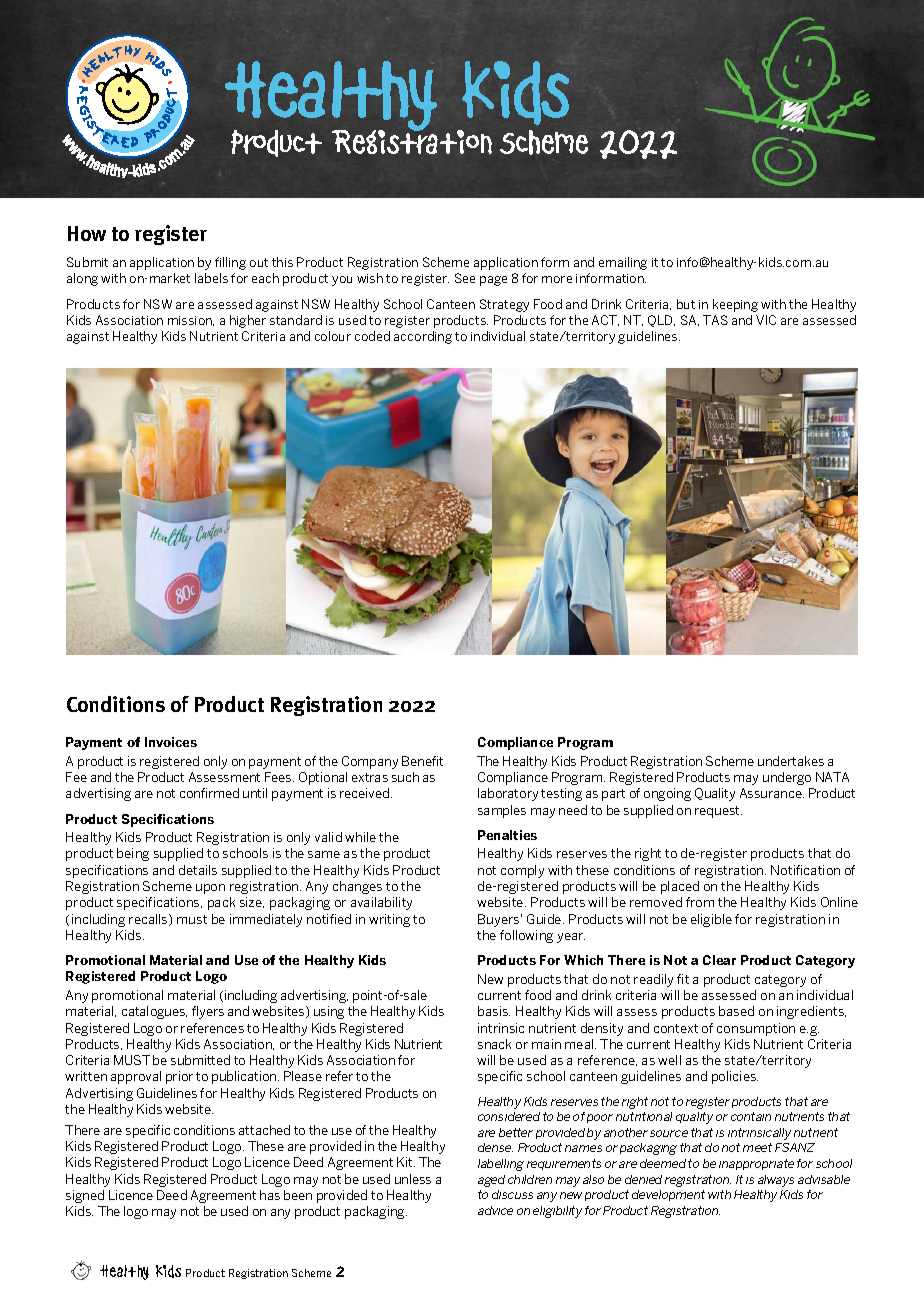  I want to click on Notification, so click(805, 870).
